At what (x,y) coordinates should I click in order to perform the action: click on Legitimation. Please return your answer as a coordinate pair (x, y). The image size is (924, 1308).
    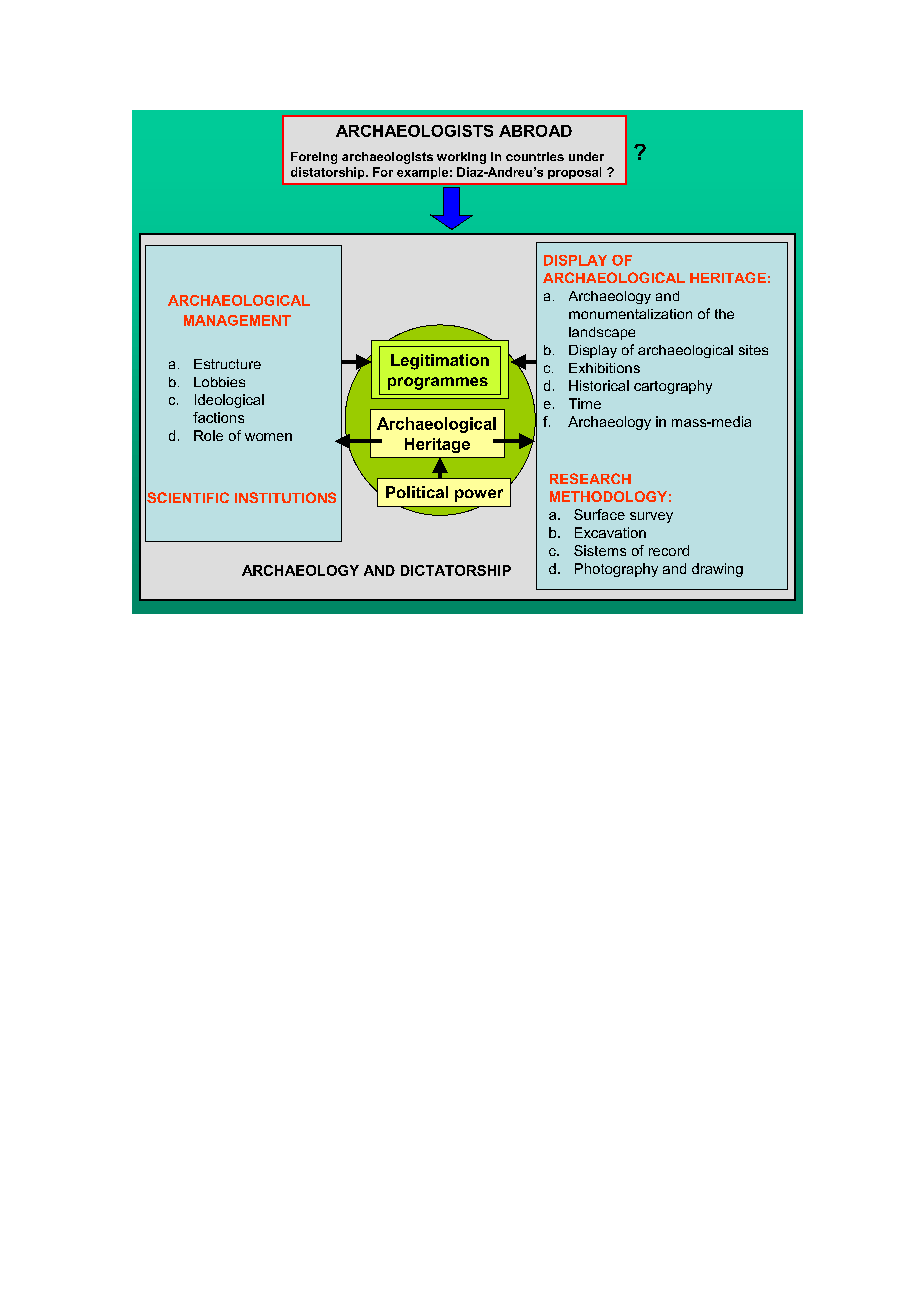
    Looking at the image, I should click on (440, 362).
